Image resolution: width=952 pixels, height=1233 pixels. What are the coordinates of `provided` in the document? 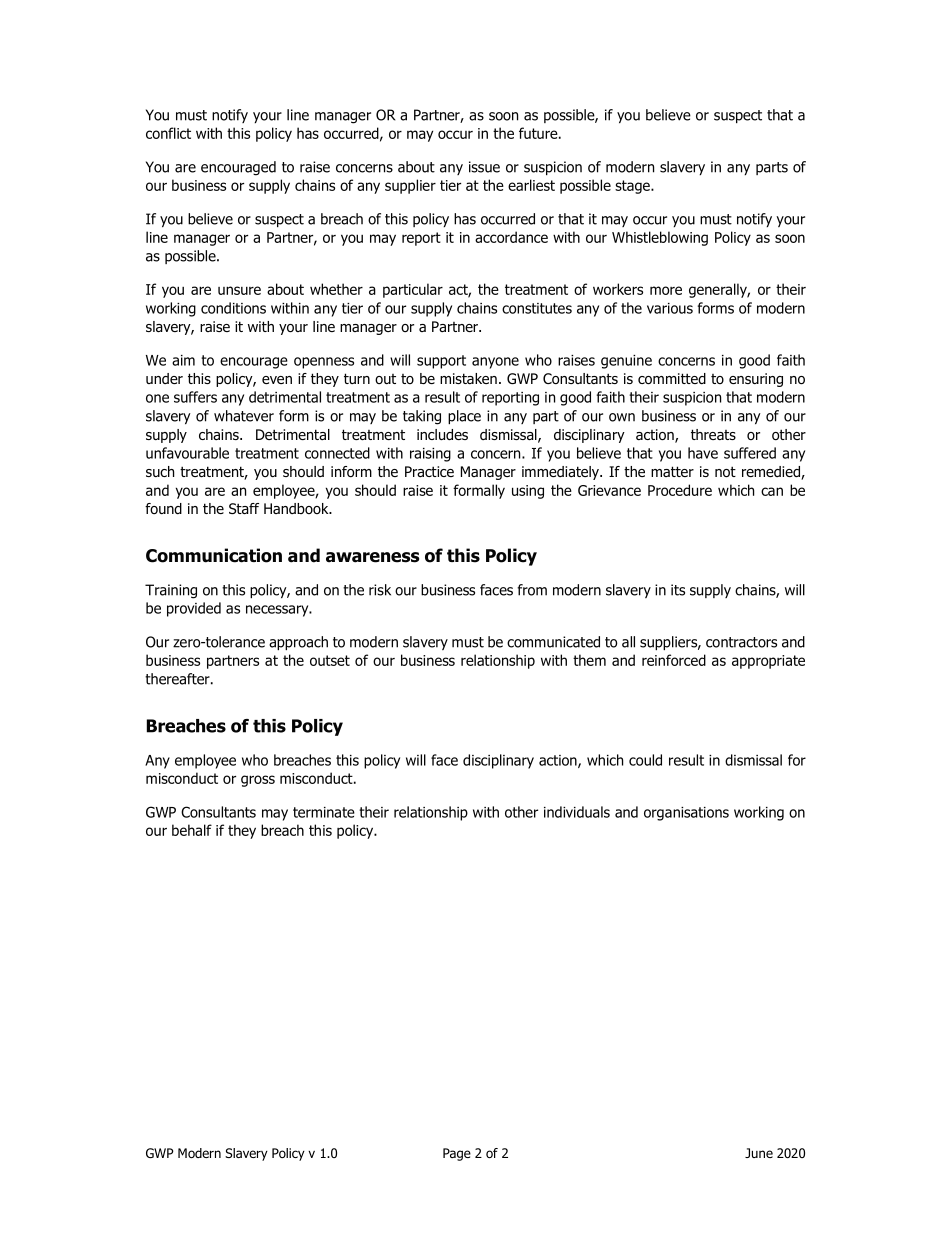 It's located at (194, 609).
